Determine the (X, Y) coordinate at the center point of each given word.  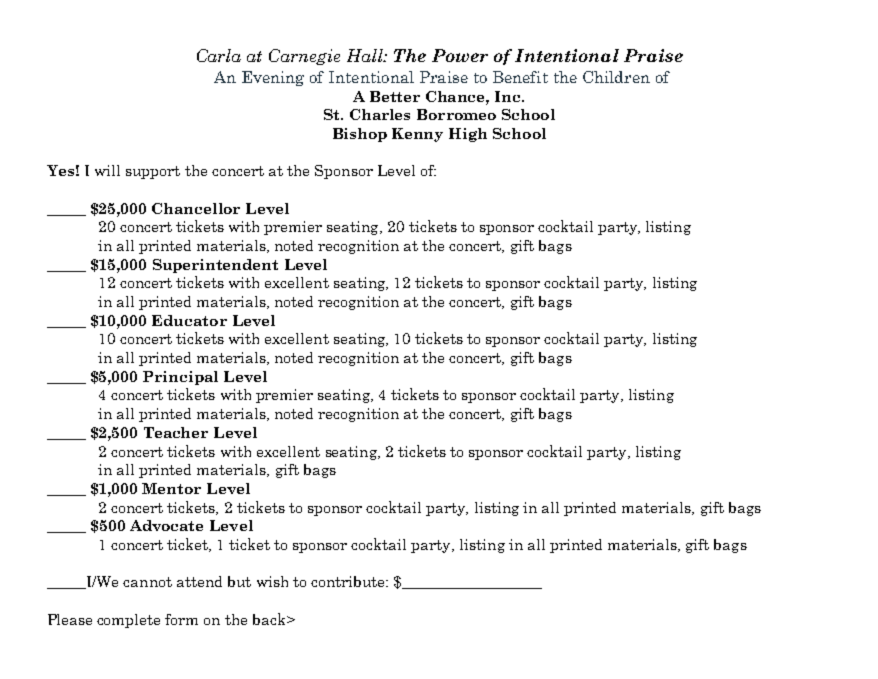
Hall (366, 55)
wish (272, 581)
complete (128, 621)
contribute (349, 581)
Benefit (520, 77)
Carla (219, 55)
